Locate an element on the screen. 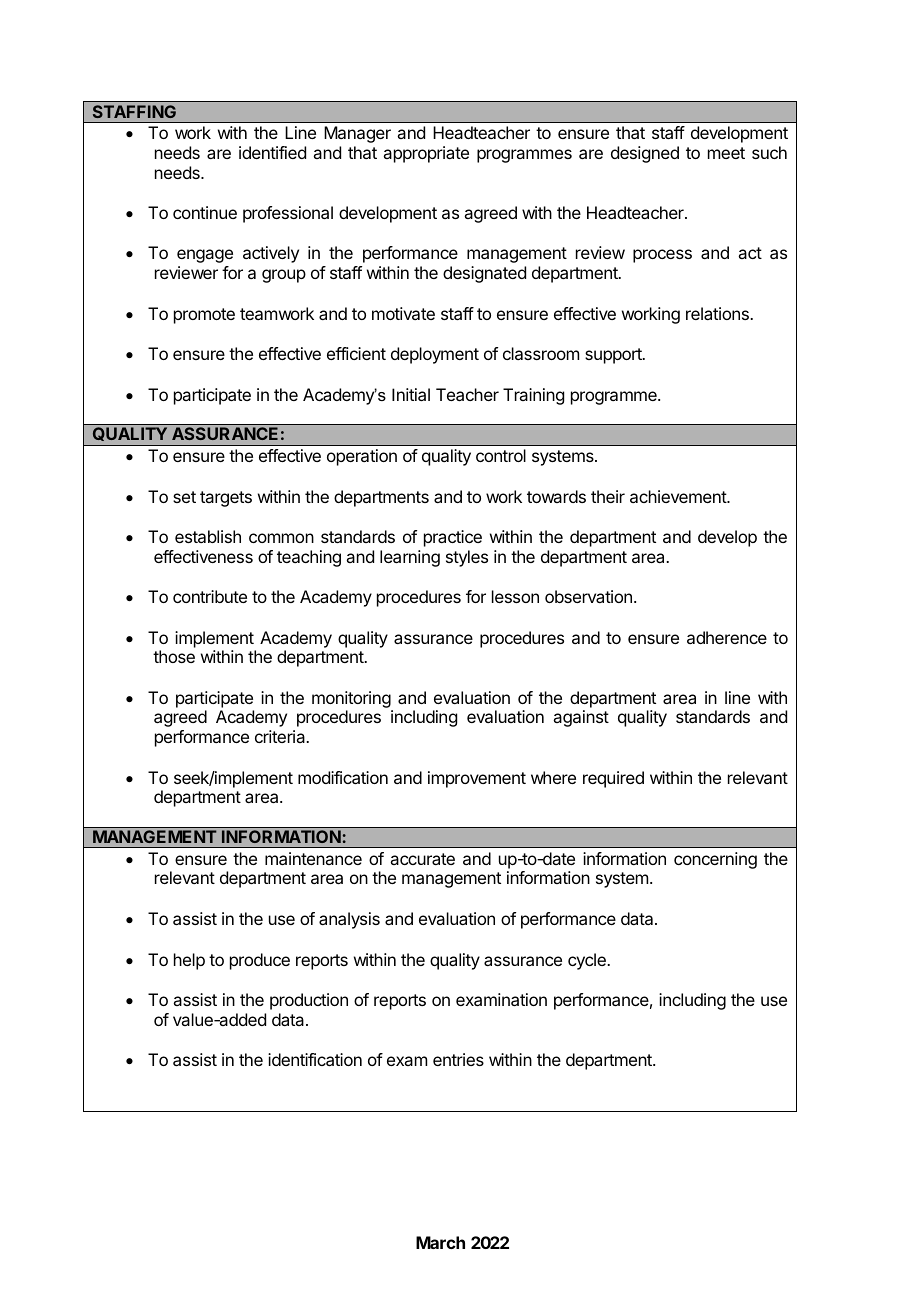  adherence is located at coordinates (727, 637).
